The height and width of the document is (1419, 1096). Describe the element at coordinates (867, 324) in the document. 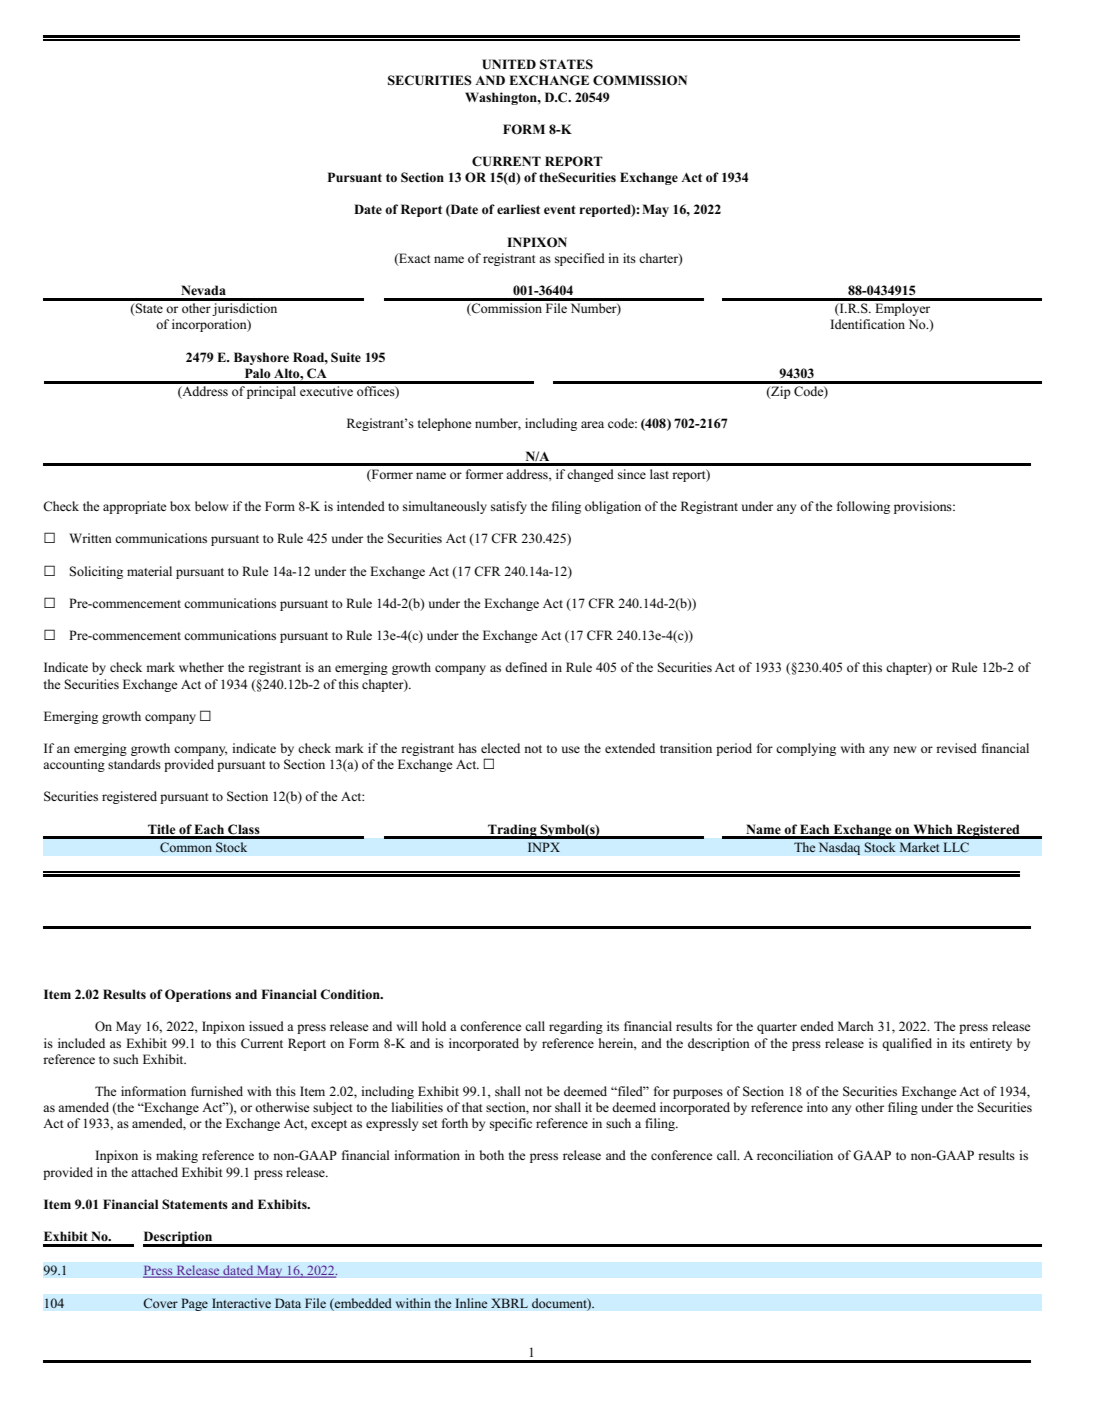

I see `Identification` at that location.
